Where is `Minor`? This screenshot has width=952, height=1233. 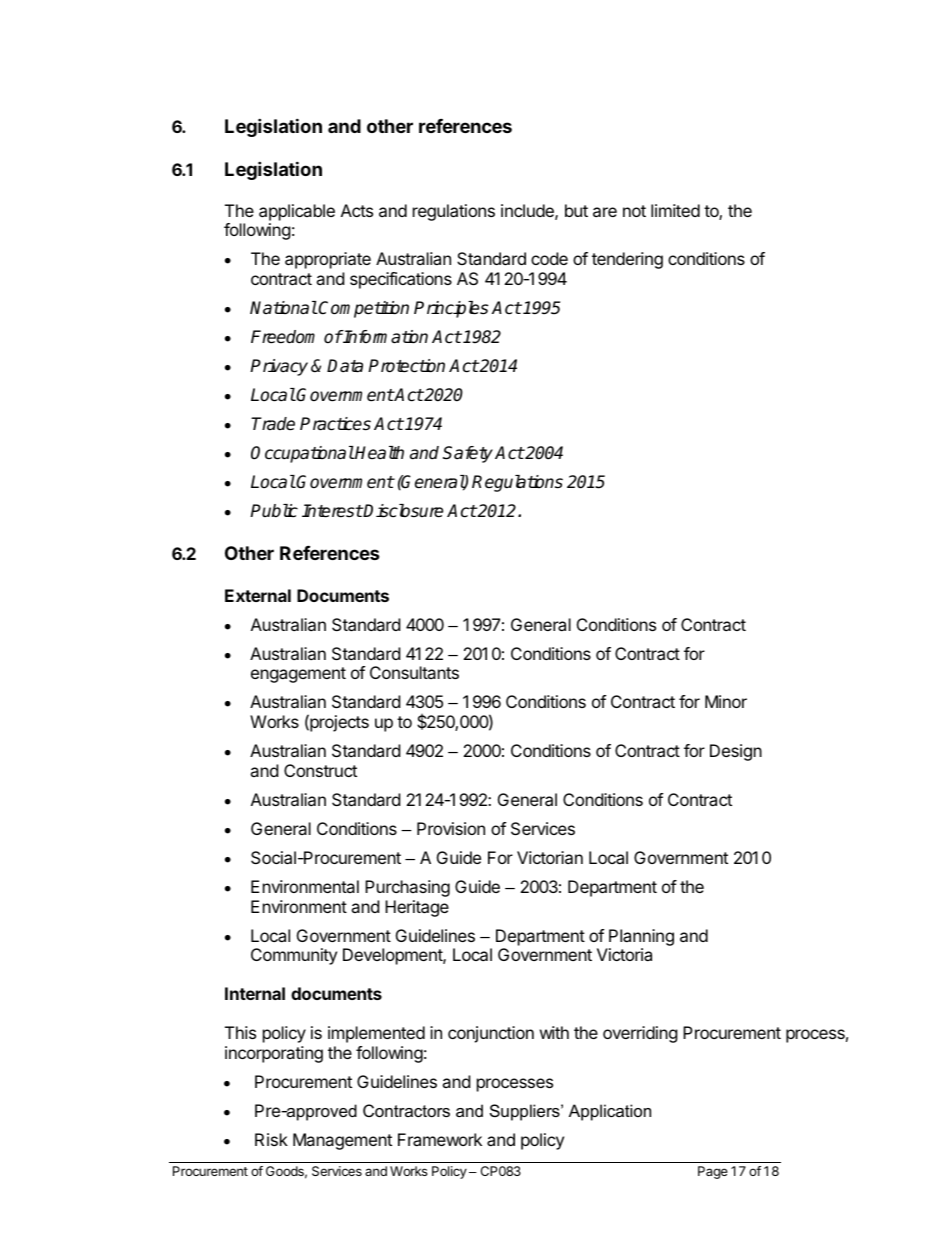
Minor is located at coordinates (726, 701).
